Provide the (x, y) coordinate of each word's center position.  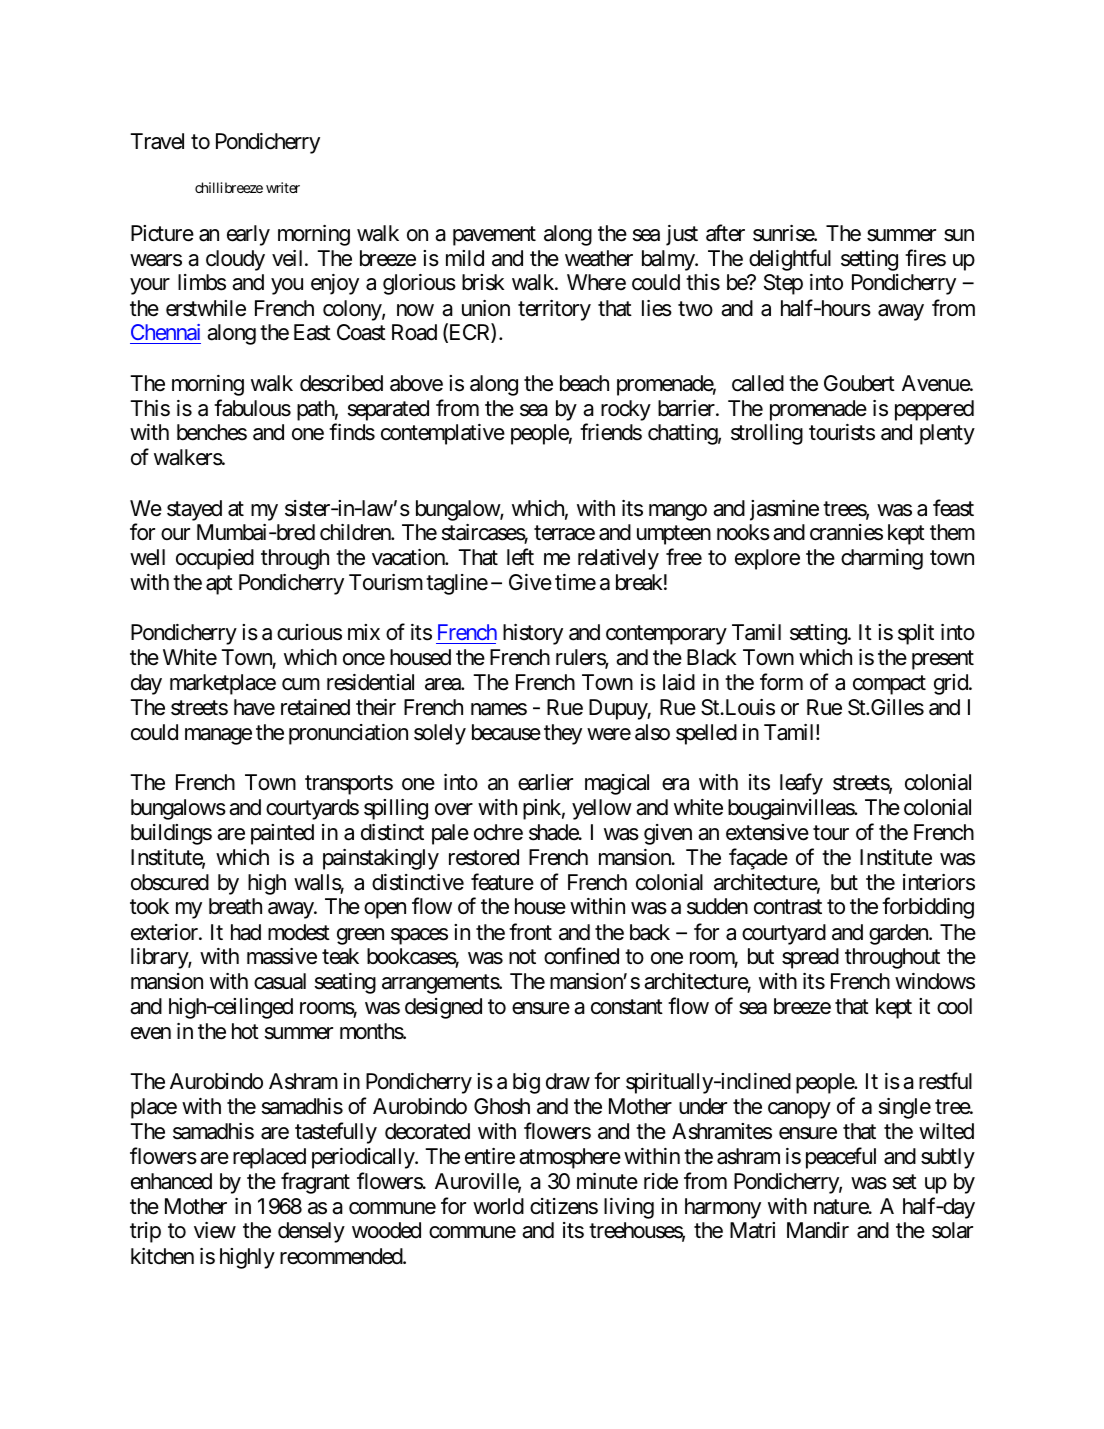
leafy (801, 784)
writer (283, 187)
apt (219, 585)
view (215, 1230)
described (341, 383)
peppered (934, 410)
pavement (494, 236)
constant (627, 1007)
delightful (790, 260)
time (575, 582)
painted (282, 834)
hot (245, 1031)
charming (882, 559)
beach (584, 383)
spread (810, 958)
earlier (545, 782)
